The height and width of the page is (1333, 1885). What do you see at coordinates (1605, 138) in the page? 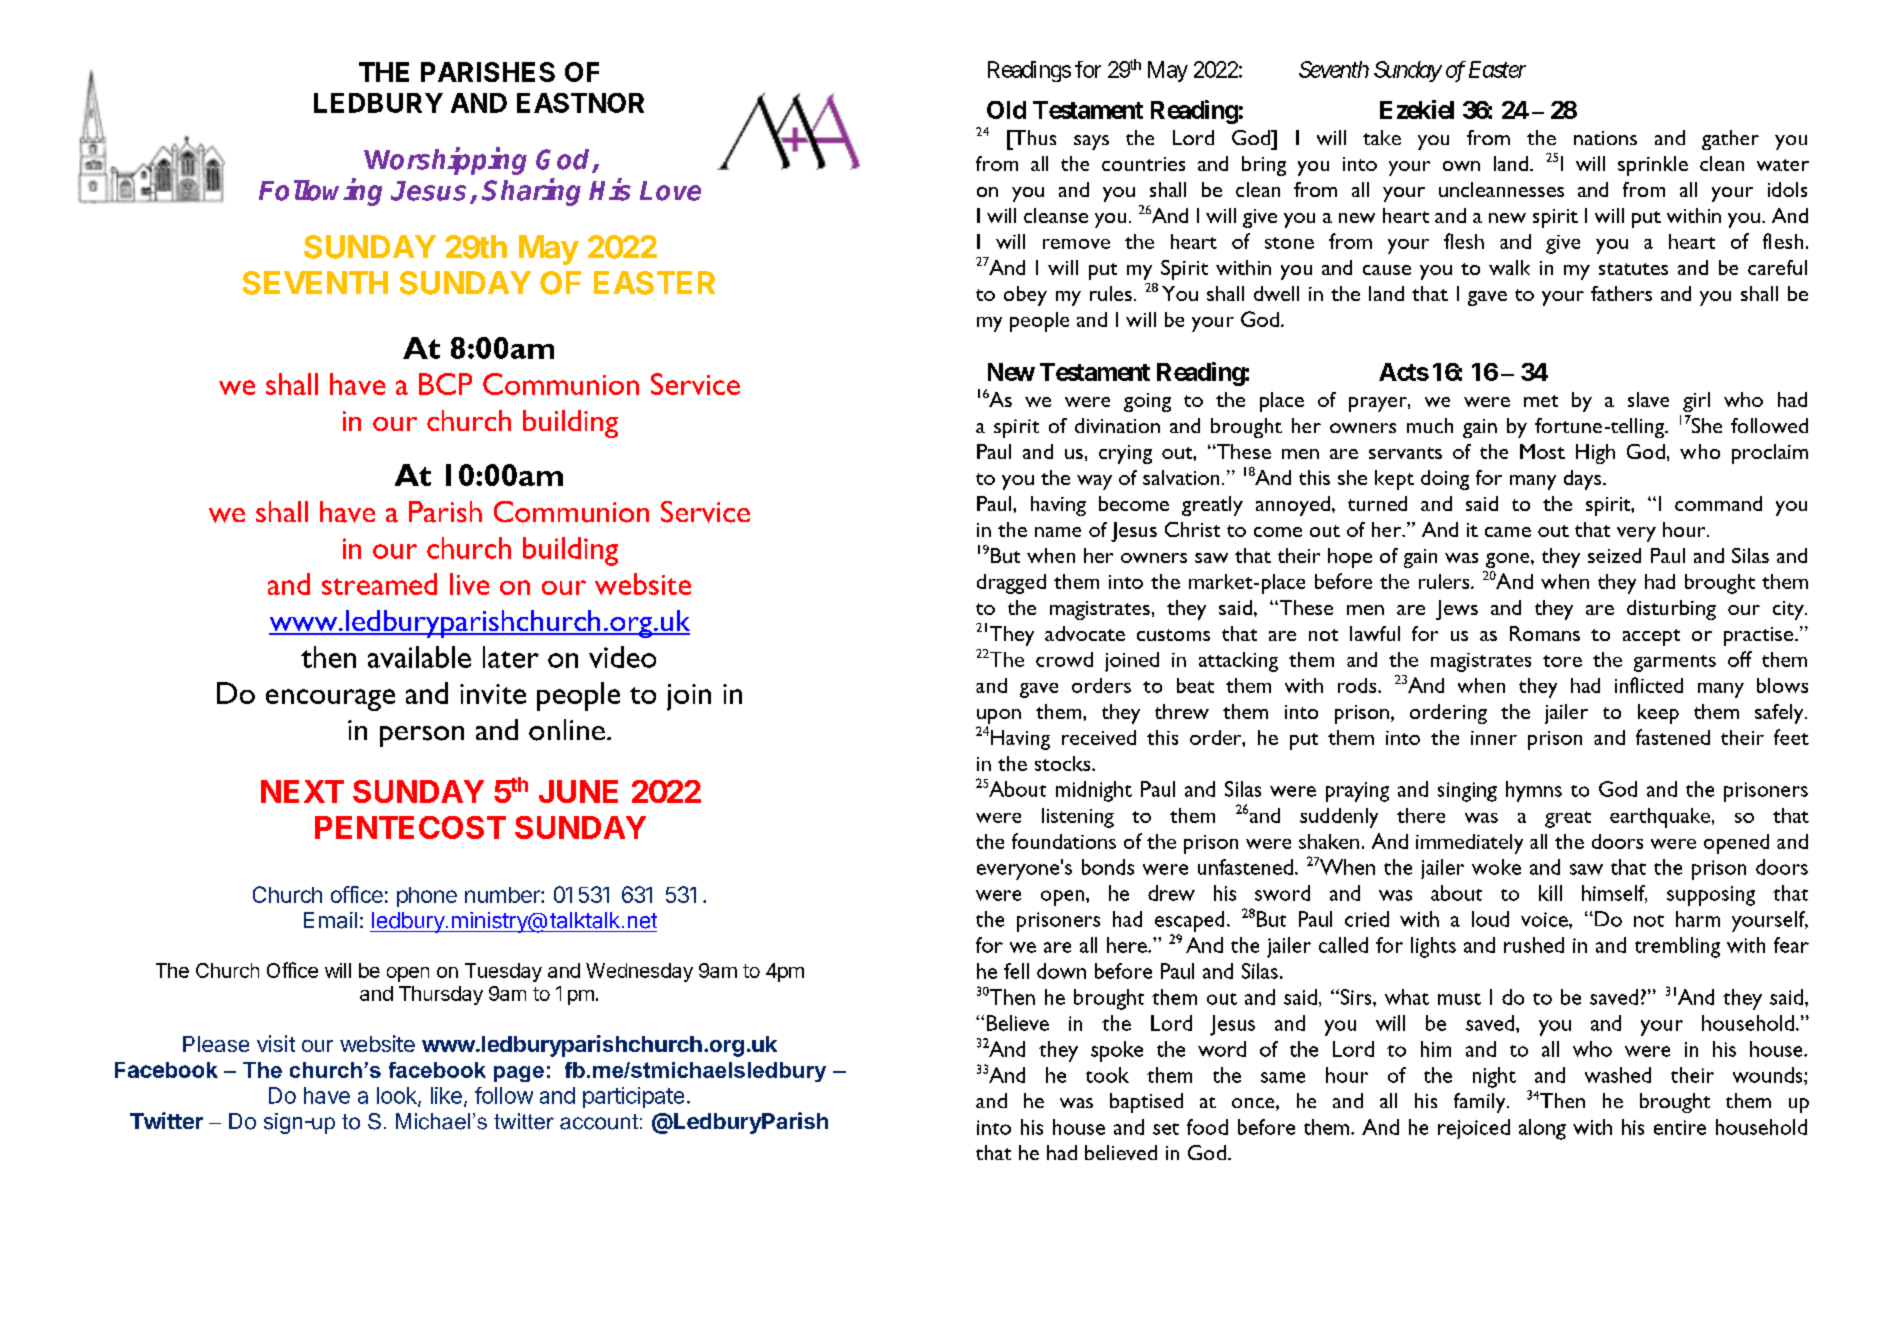
I see `nations` at bounding box center [1605, 138].
